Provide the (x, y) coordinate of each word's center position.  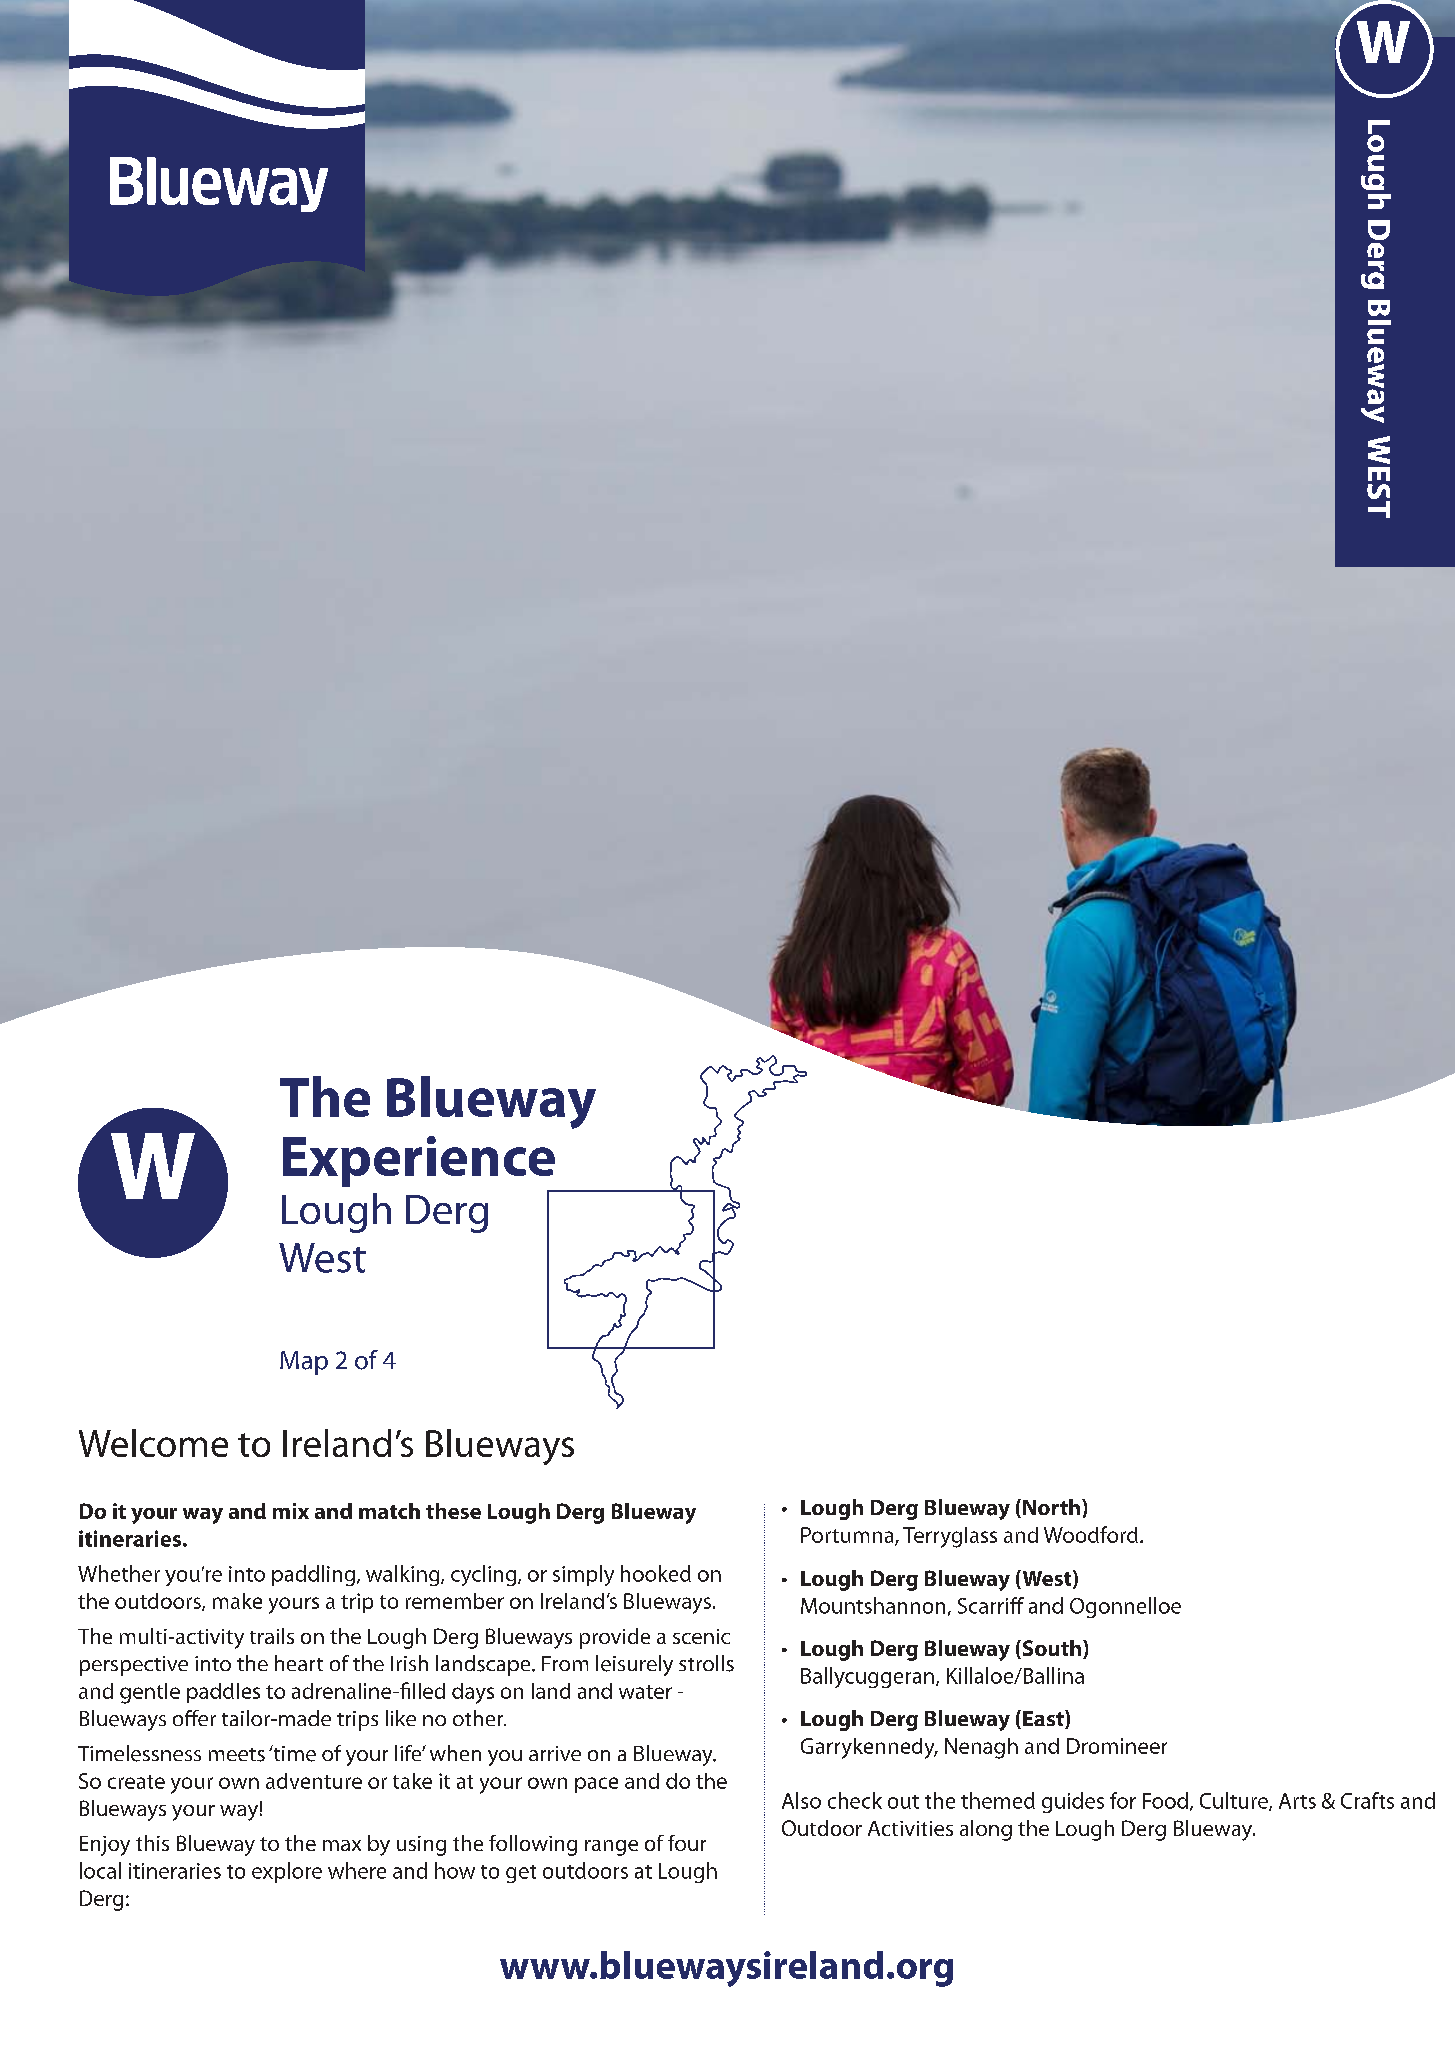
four (687, 1843)
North (1053, 1507)
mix (291, 1511)
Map (304, 1363)
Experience (419, 1161)
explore (287, 1872)
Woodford (1091, 1534)
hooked (656, 1573)
